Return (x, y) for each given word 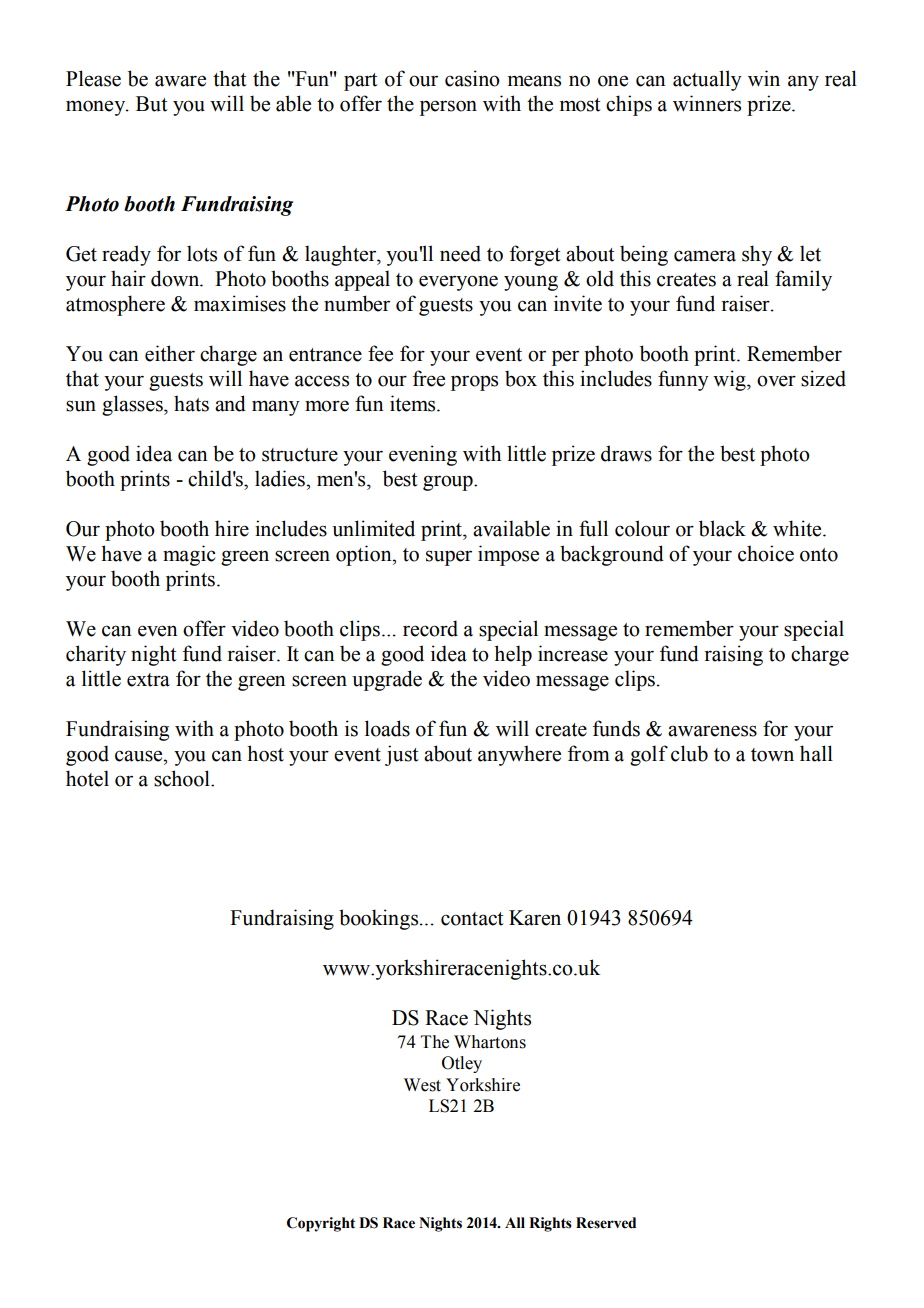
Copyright (321, 1224)
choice (766, 553)
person (448, 108)
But (152, 104)
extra (148, 680)
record (430, 628)
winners (707, 103)
